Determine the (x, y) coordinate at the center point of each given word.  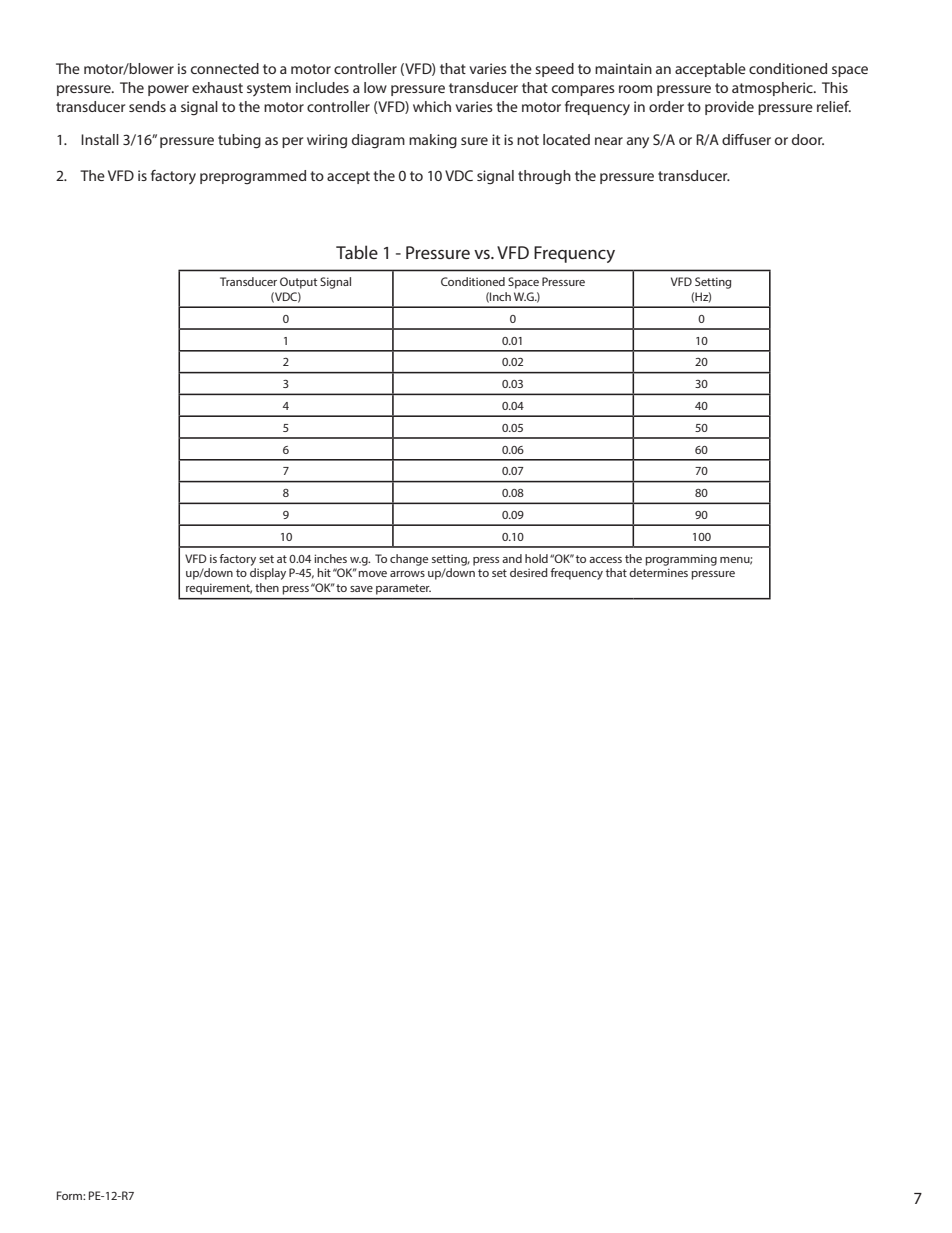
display (268, 574)
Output (298, 283)
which (432, 106)
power (168, 90)
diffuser (746, 139)
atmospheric (773, 89)
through (544, 177)
